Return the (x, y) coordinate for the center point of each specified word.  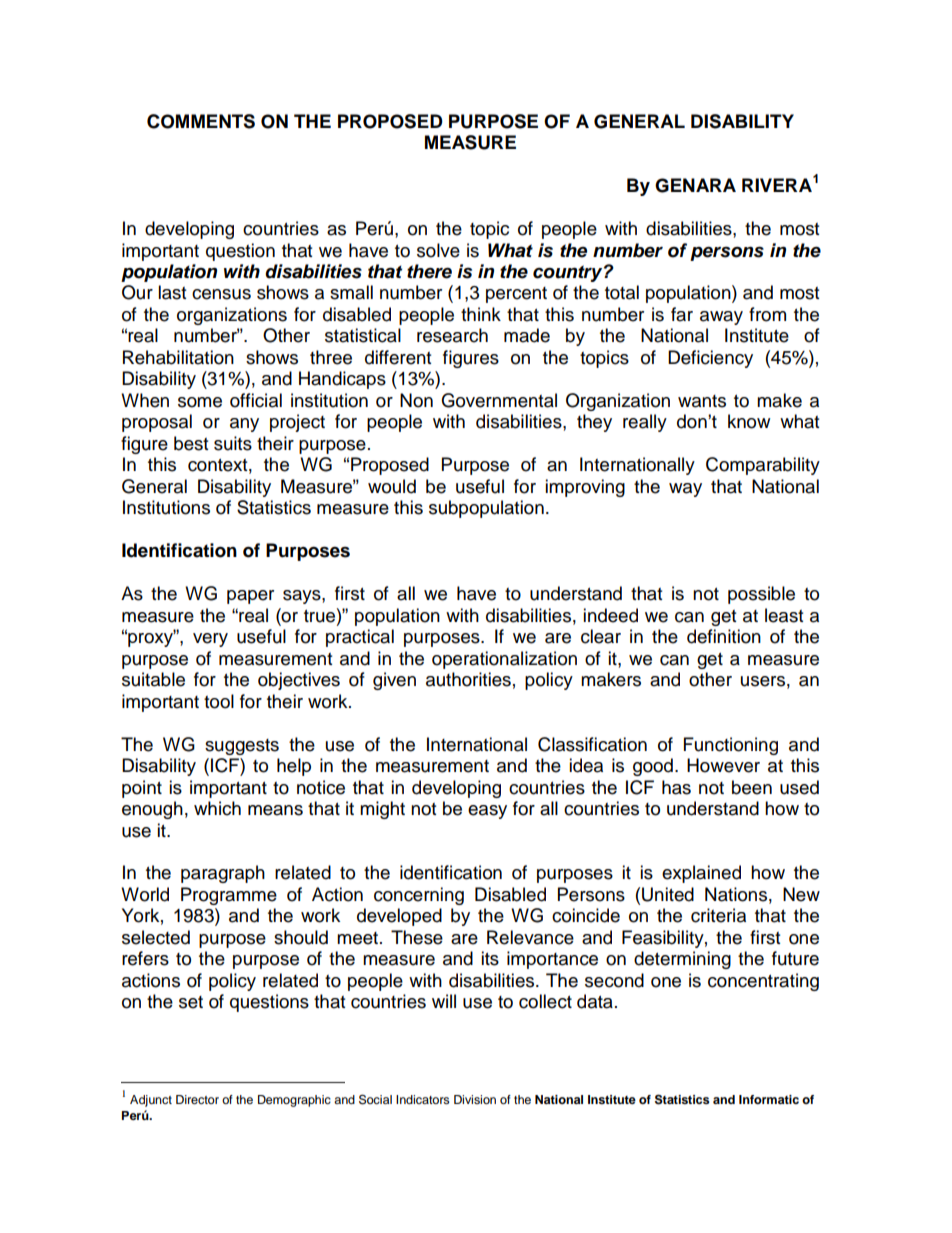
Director (197, 1099)
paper (250, 597)
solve (438, 250)
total (622, 292)
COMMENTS (201, 121)
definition (724, 636)
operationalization (504, 660)
